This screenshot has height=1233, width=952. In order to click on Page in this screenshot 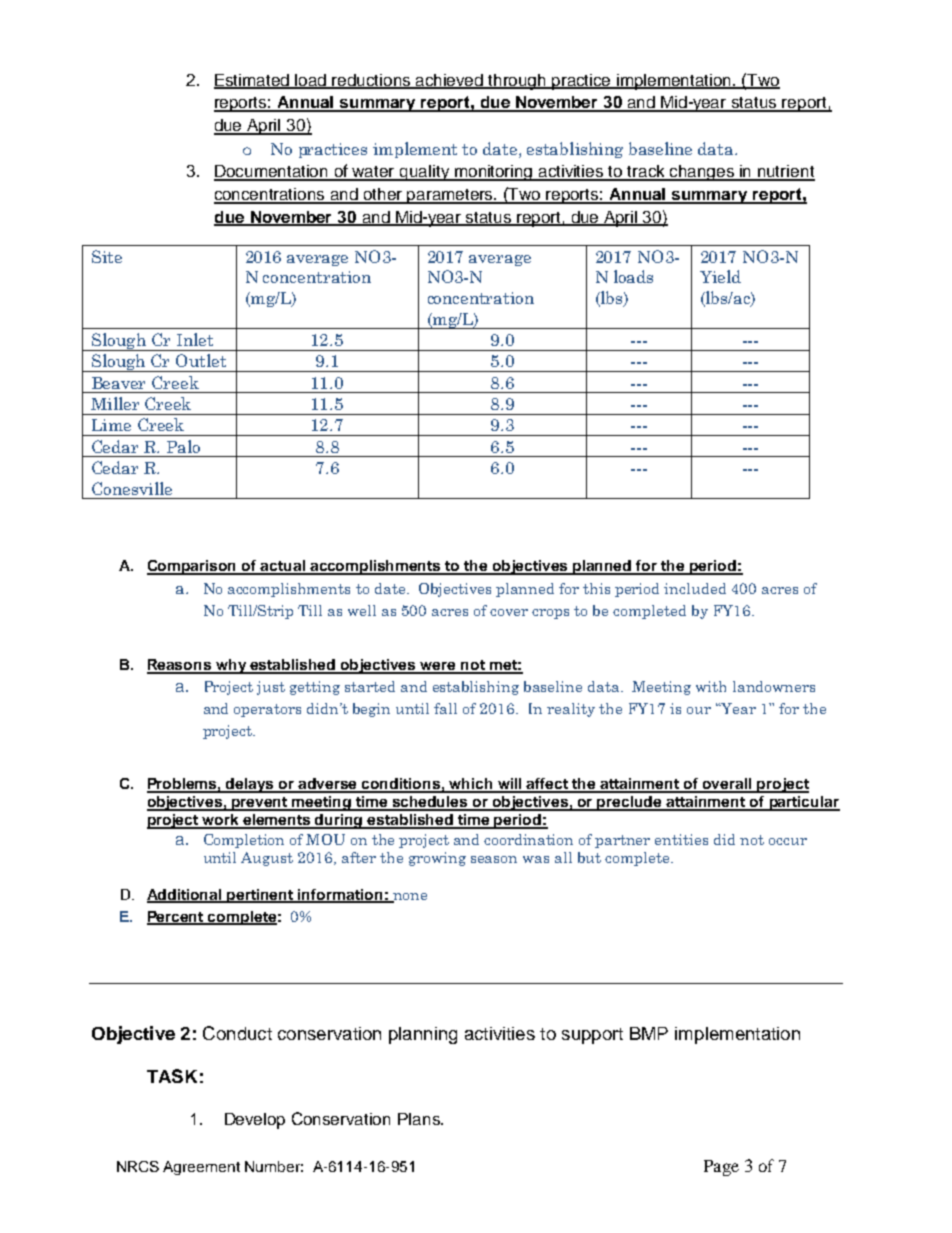, I will do `click(721, 1168)`.
